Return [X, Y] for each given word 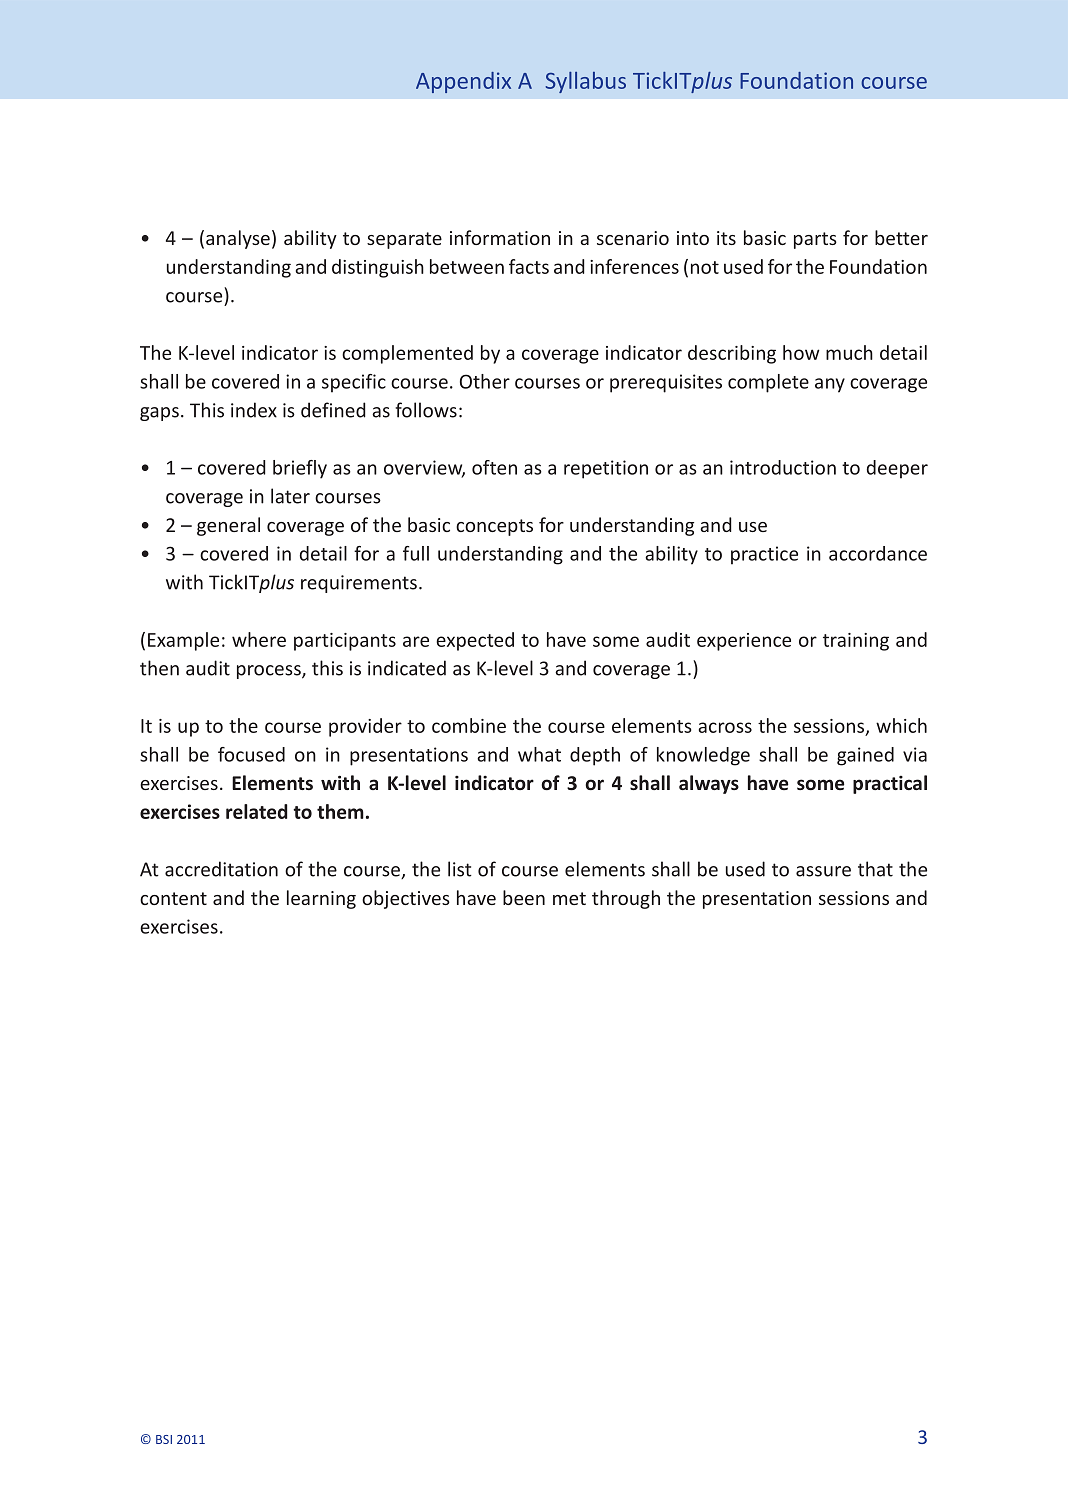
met [569, 898]
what [539, 754]
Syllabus [585, 82]
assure [823, 871]
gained [865, 756]
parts [815, 240]
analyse [238, 239]
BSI [164, 1439]
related [257, 811]
